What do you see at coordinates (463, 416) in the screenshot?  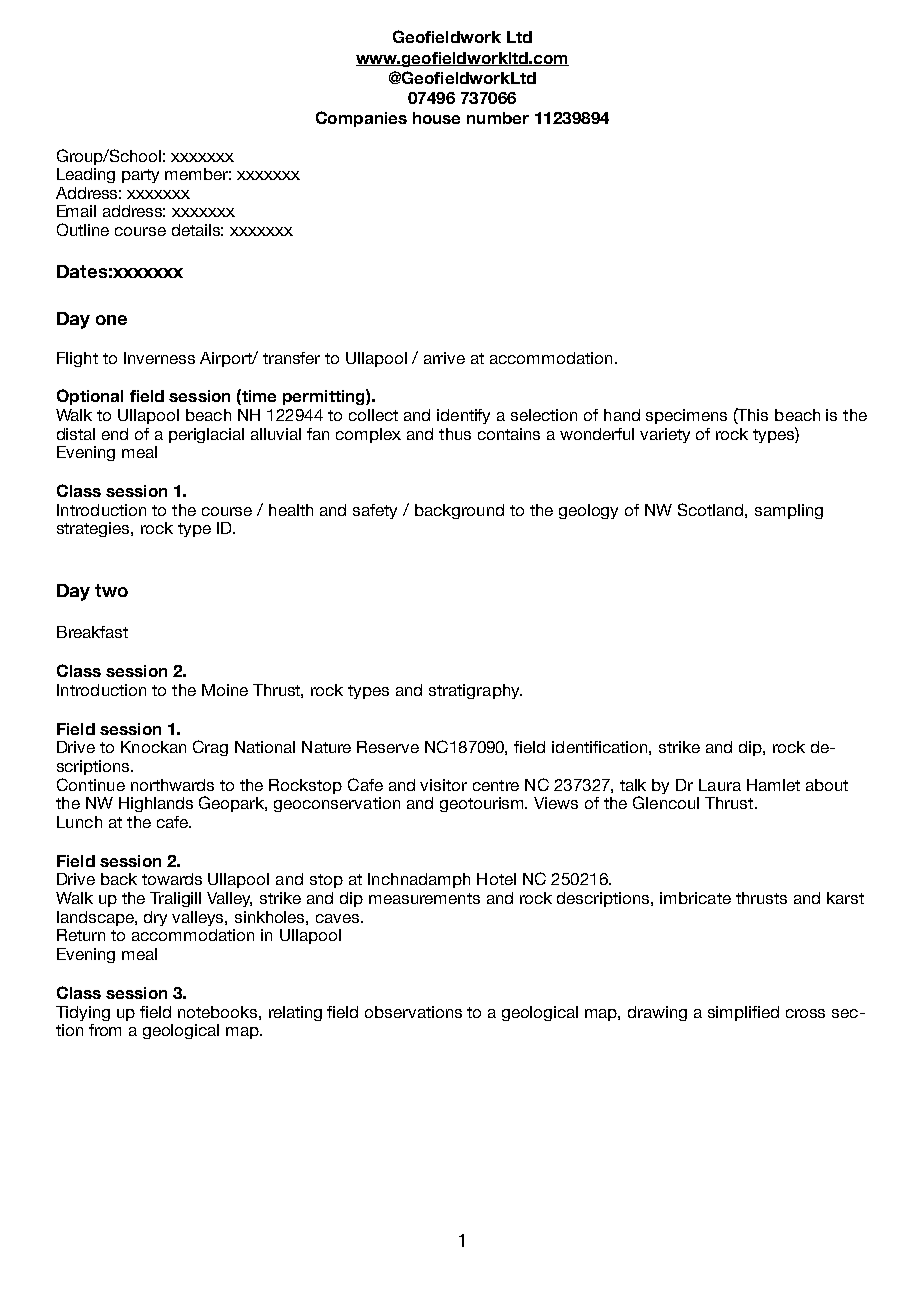 I see `identify` at bounding box center [463, 416].
